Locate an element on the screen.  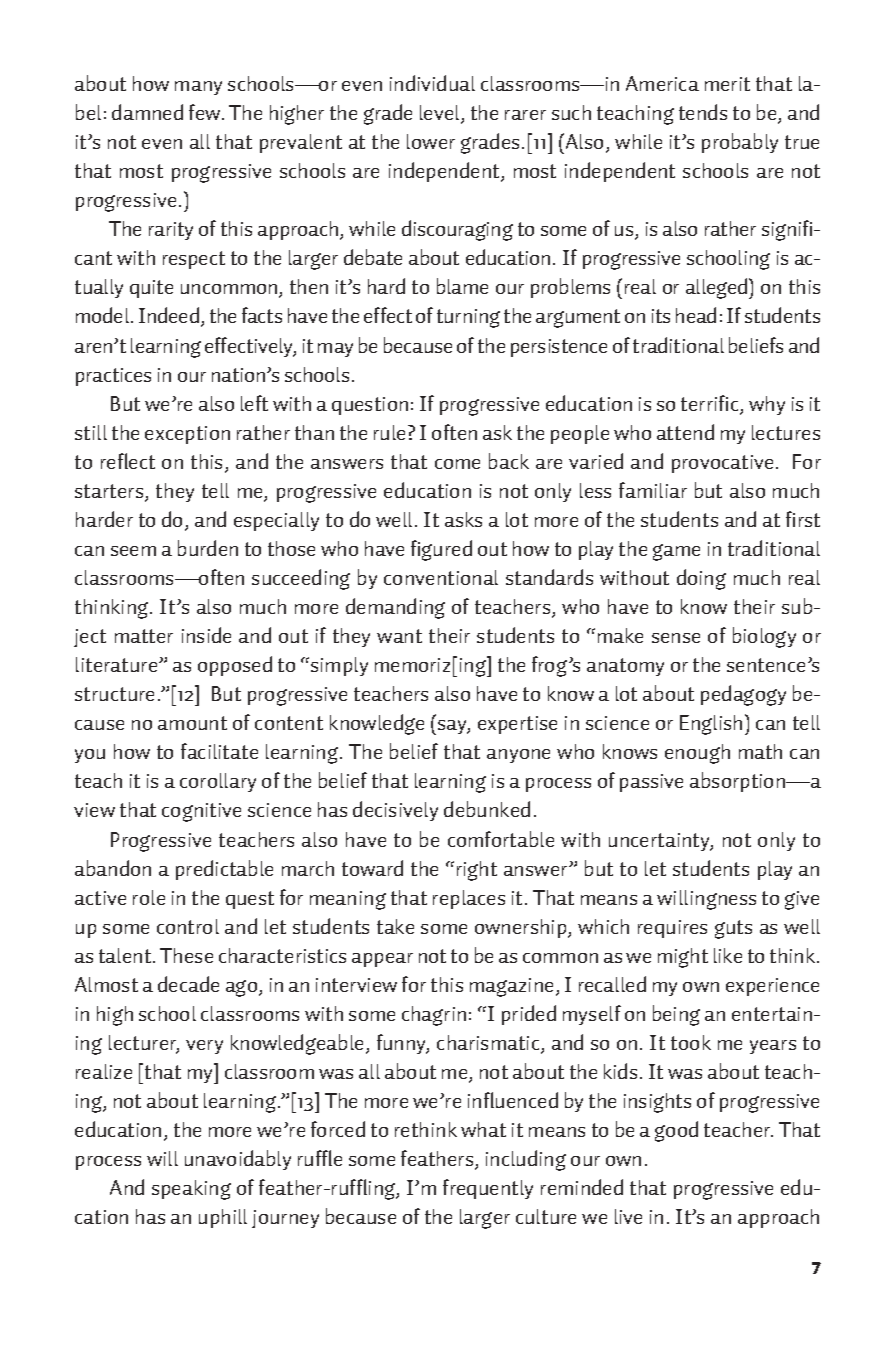
level is located at coordinates (441, 114).
